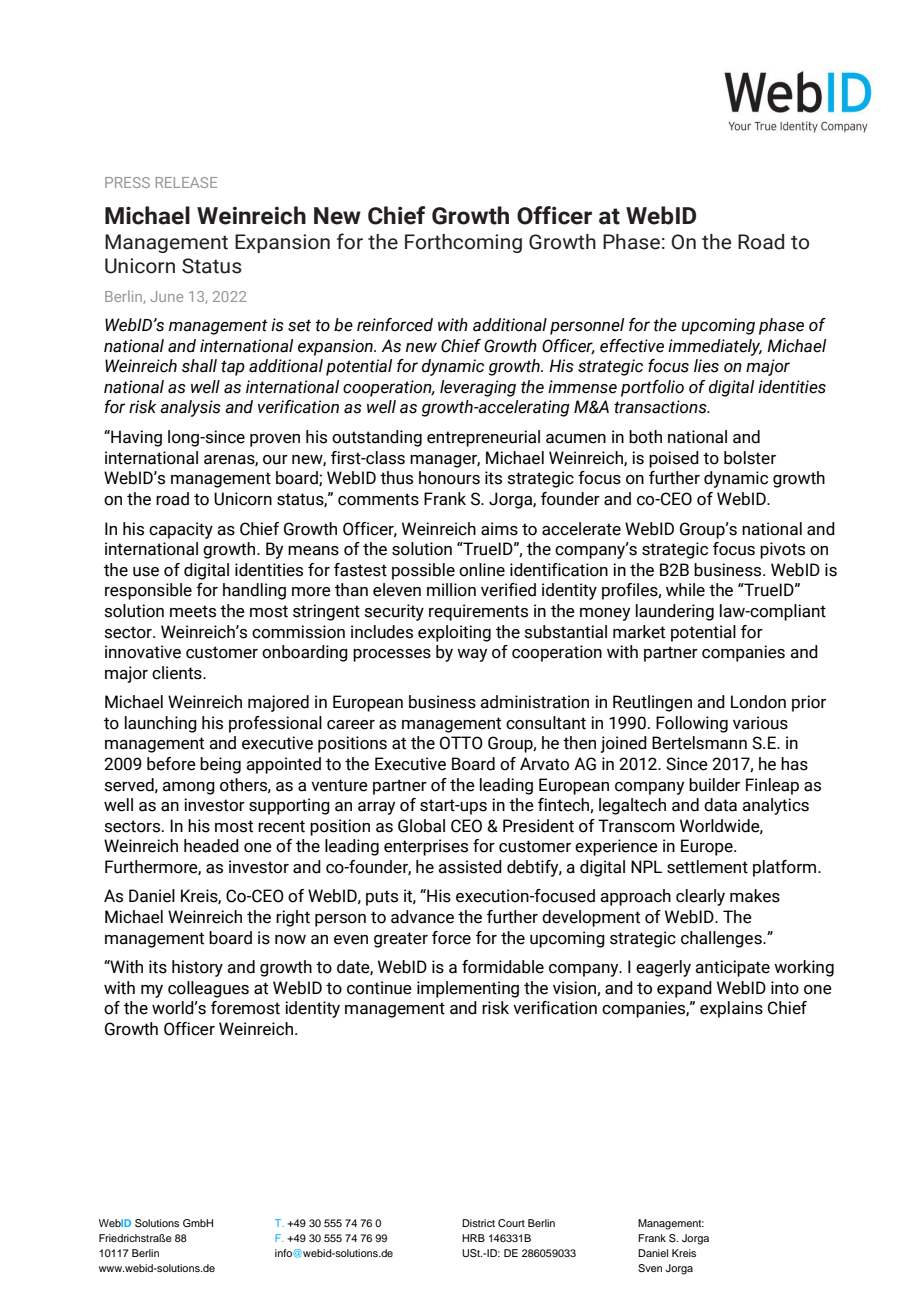 The width and height of the document is (924, 1309). Describe the element at coordinates (715, 347) in the document. I see `immediately` at that location.
